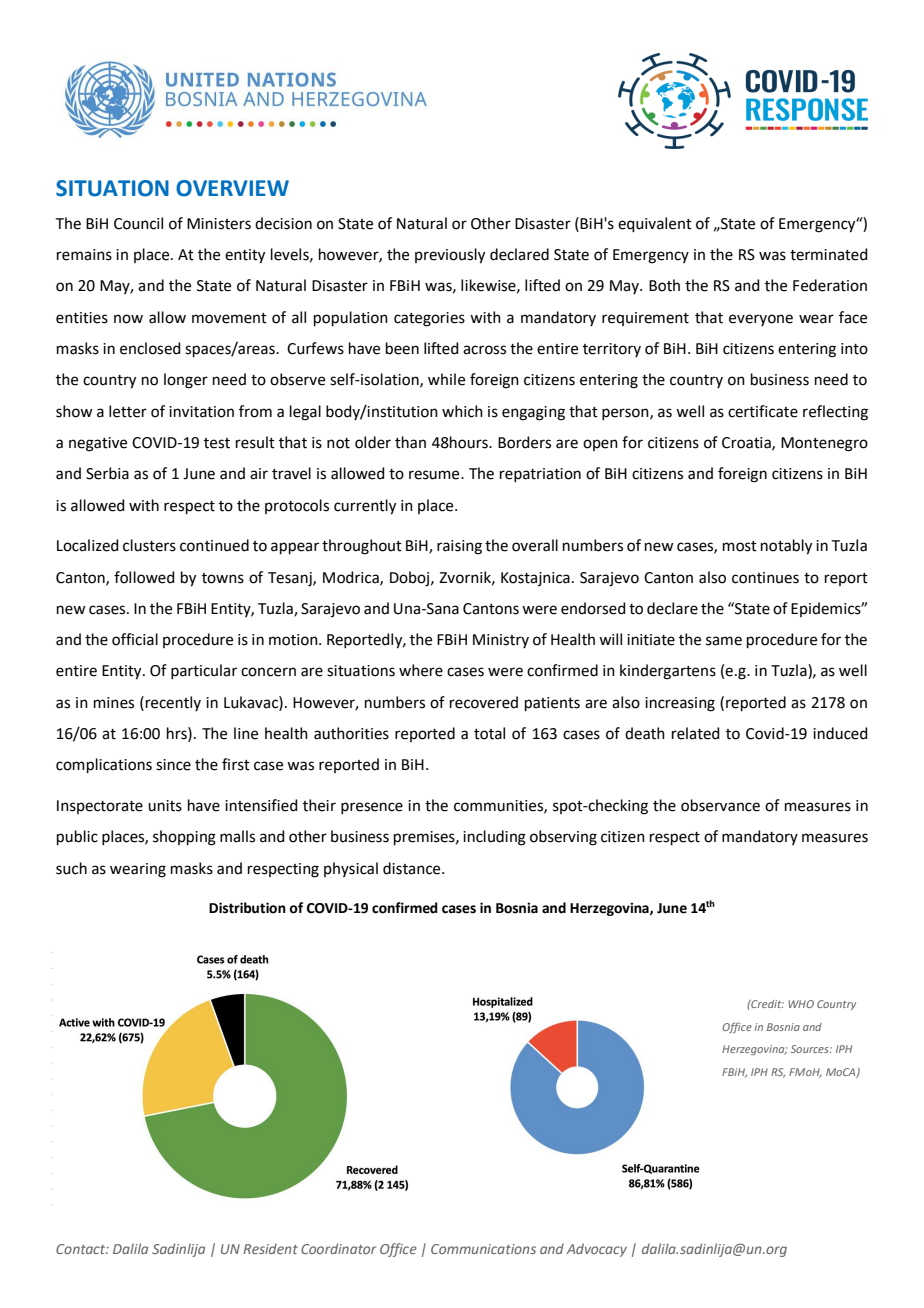  Describe the element at coordinates (829, 254) in the image. I see `terminated` at that location.
